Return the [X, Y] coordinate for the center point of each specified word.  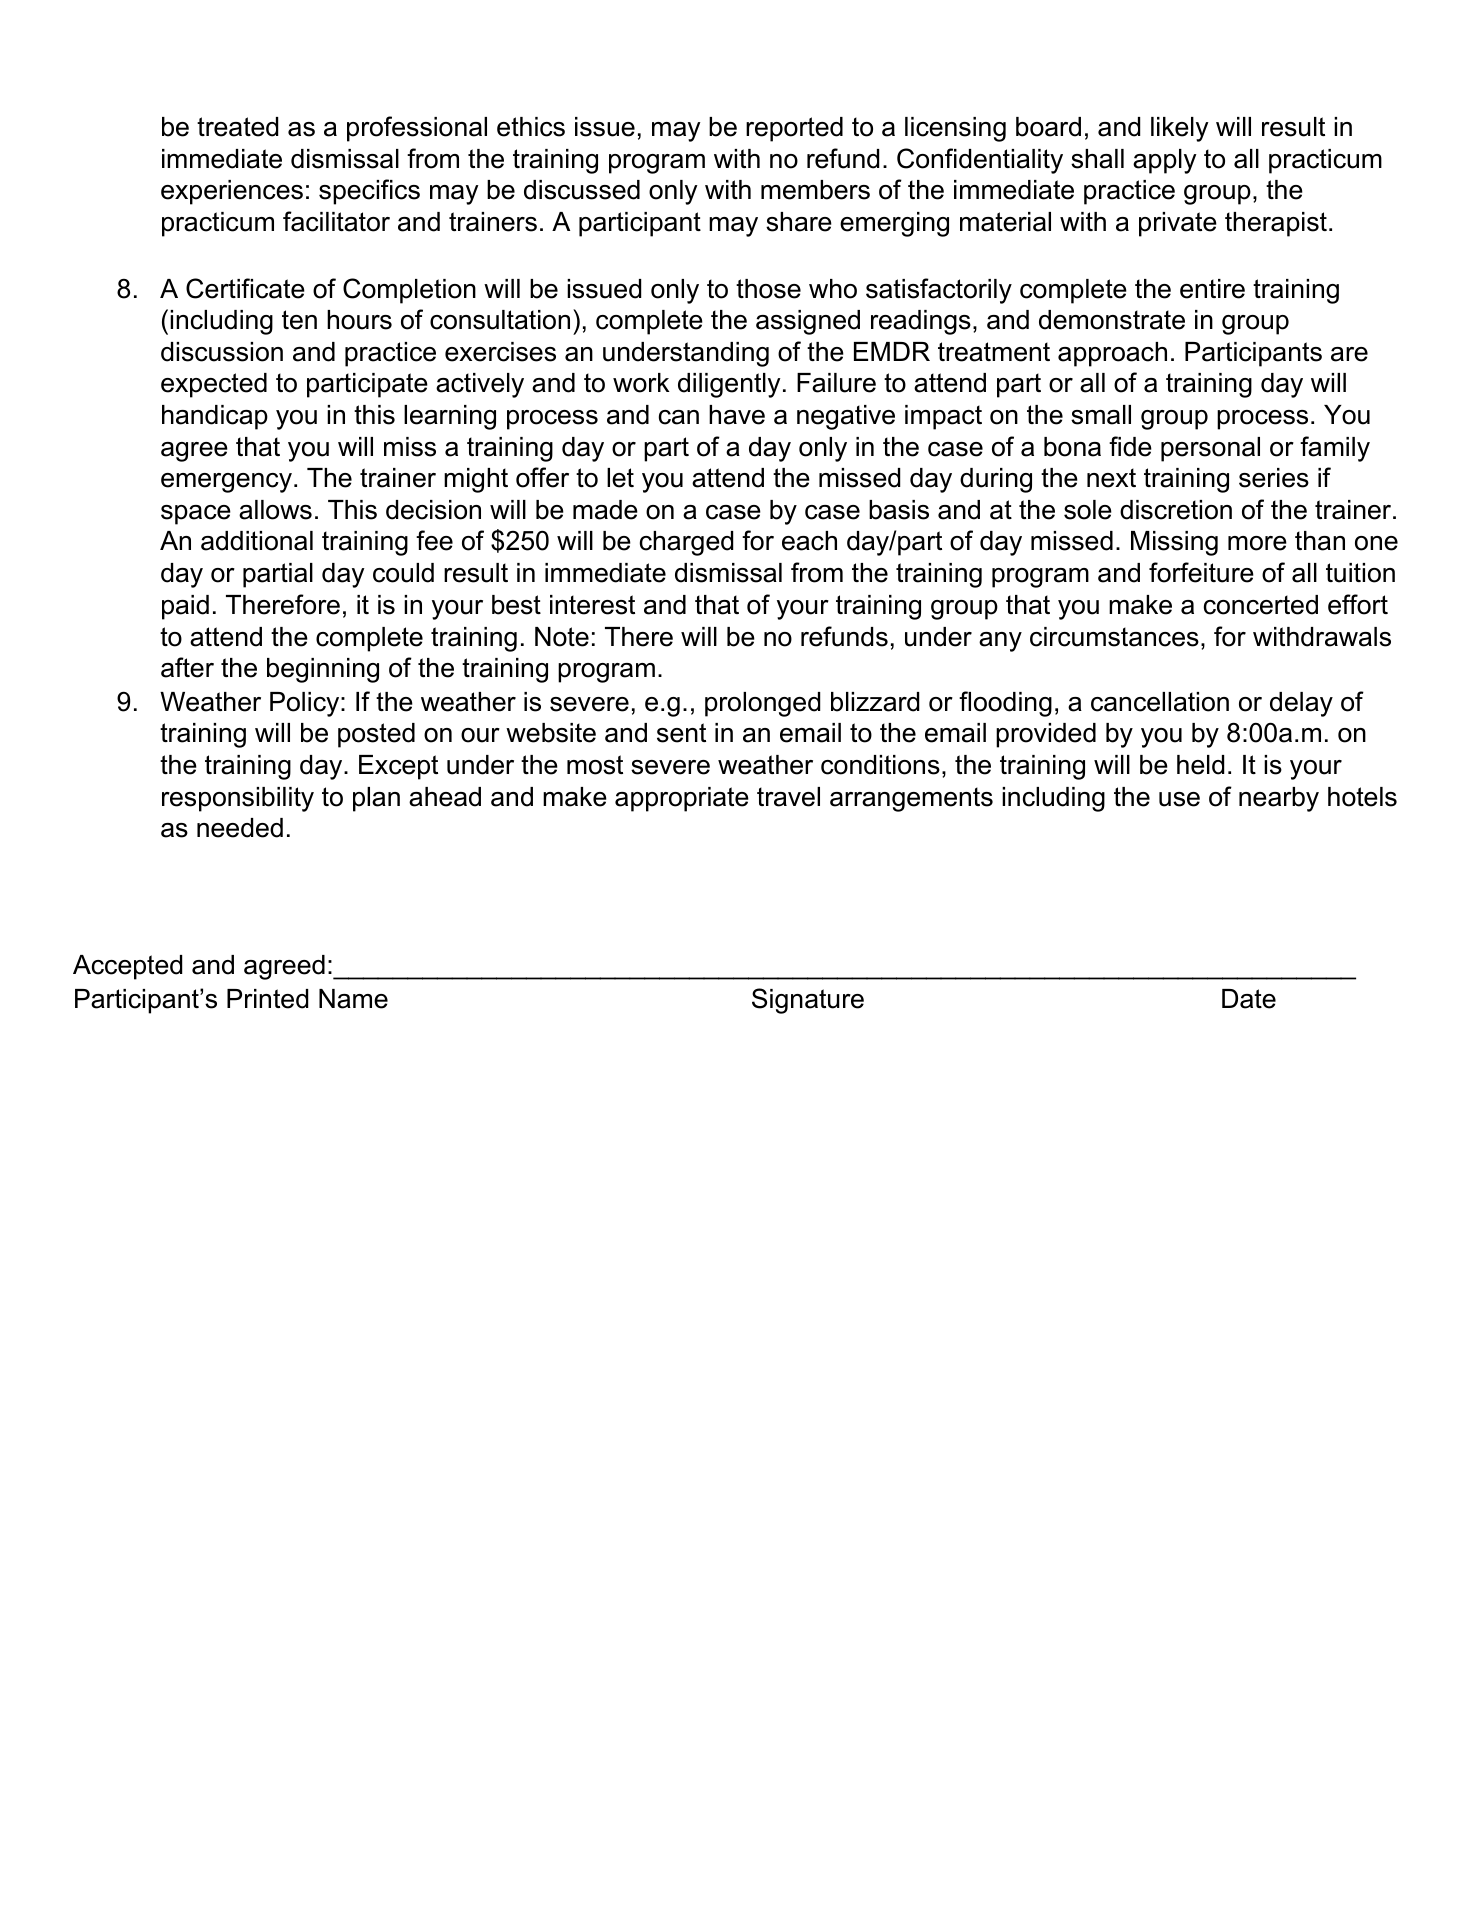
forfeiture [1201, 572]
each [809, 541]
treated [237, 127]
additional [257, 541]
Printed [267, 999]
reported [794, 129]
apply [1165, 161]
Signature [808, 1001]
